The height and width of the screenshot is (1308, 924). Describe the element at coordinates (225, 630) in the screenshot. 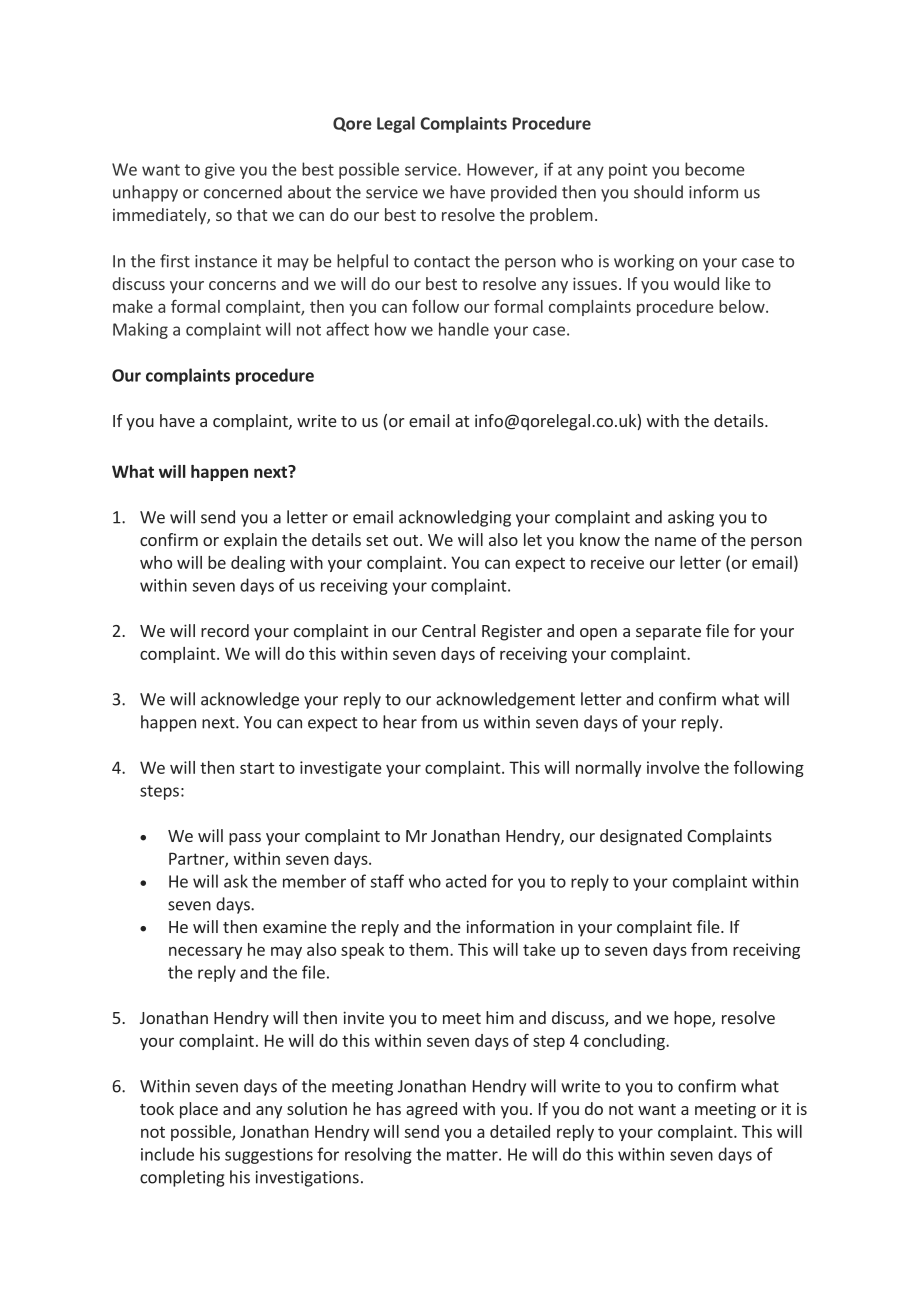

I see `record` at that location.
